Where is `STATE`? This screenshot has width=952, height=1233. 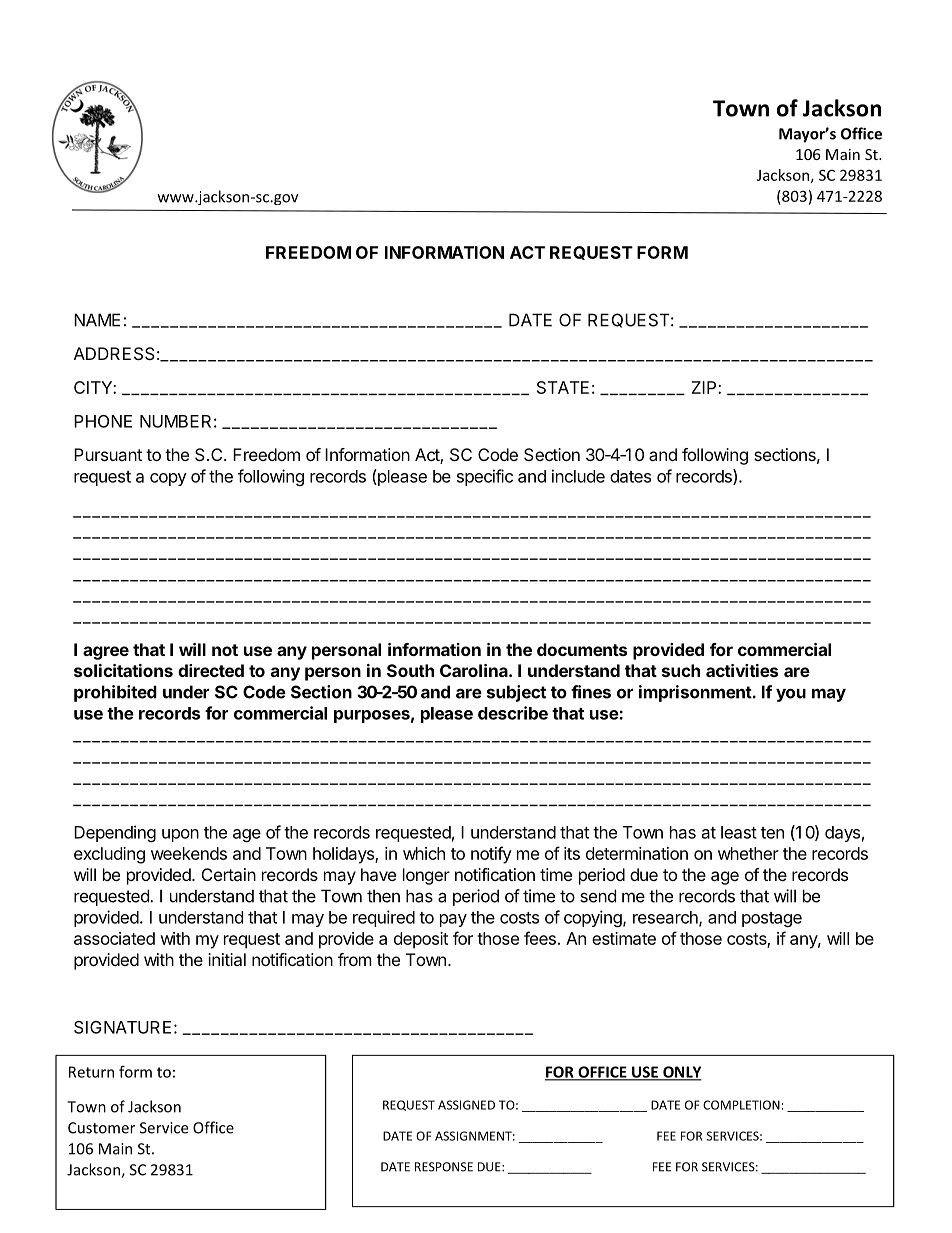 STATE is located at coordinates (563, 387).
